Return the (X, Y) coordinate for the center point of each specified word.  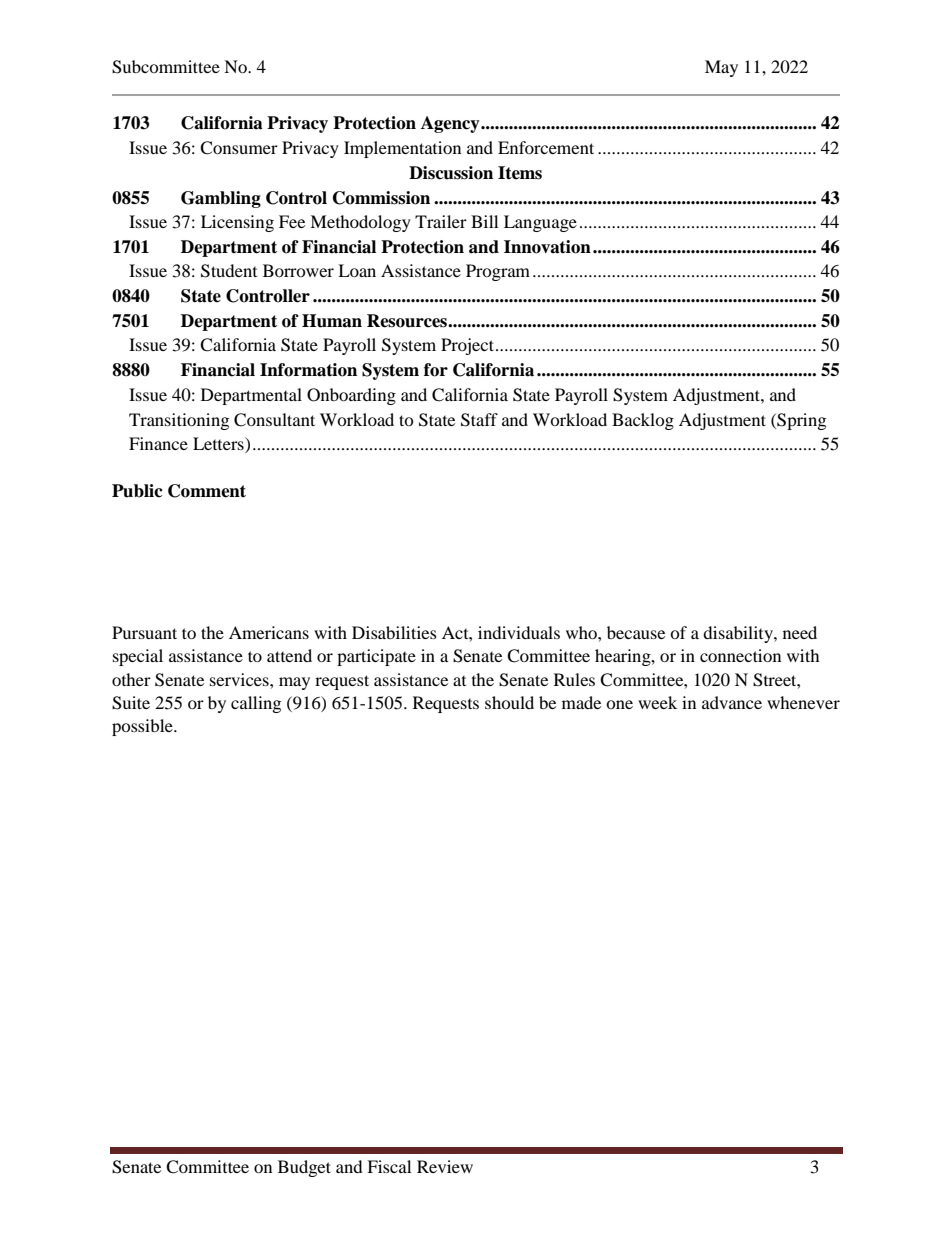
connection (740, 655)
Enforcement (546, 147)
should (509, 702)
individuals (519, 632)
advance (732, 702)
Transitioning (179, 421)
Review (445, 1166)
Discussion (451, 173)
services (240, 679)
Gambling (221, 199)
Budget (304, 1168)
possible (143, 727)
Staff (479, 420)
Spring (800, 421)
